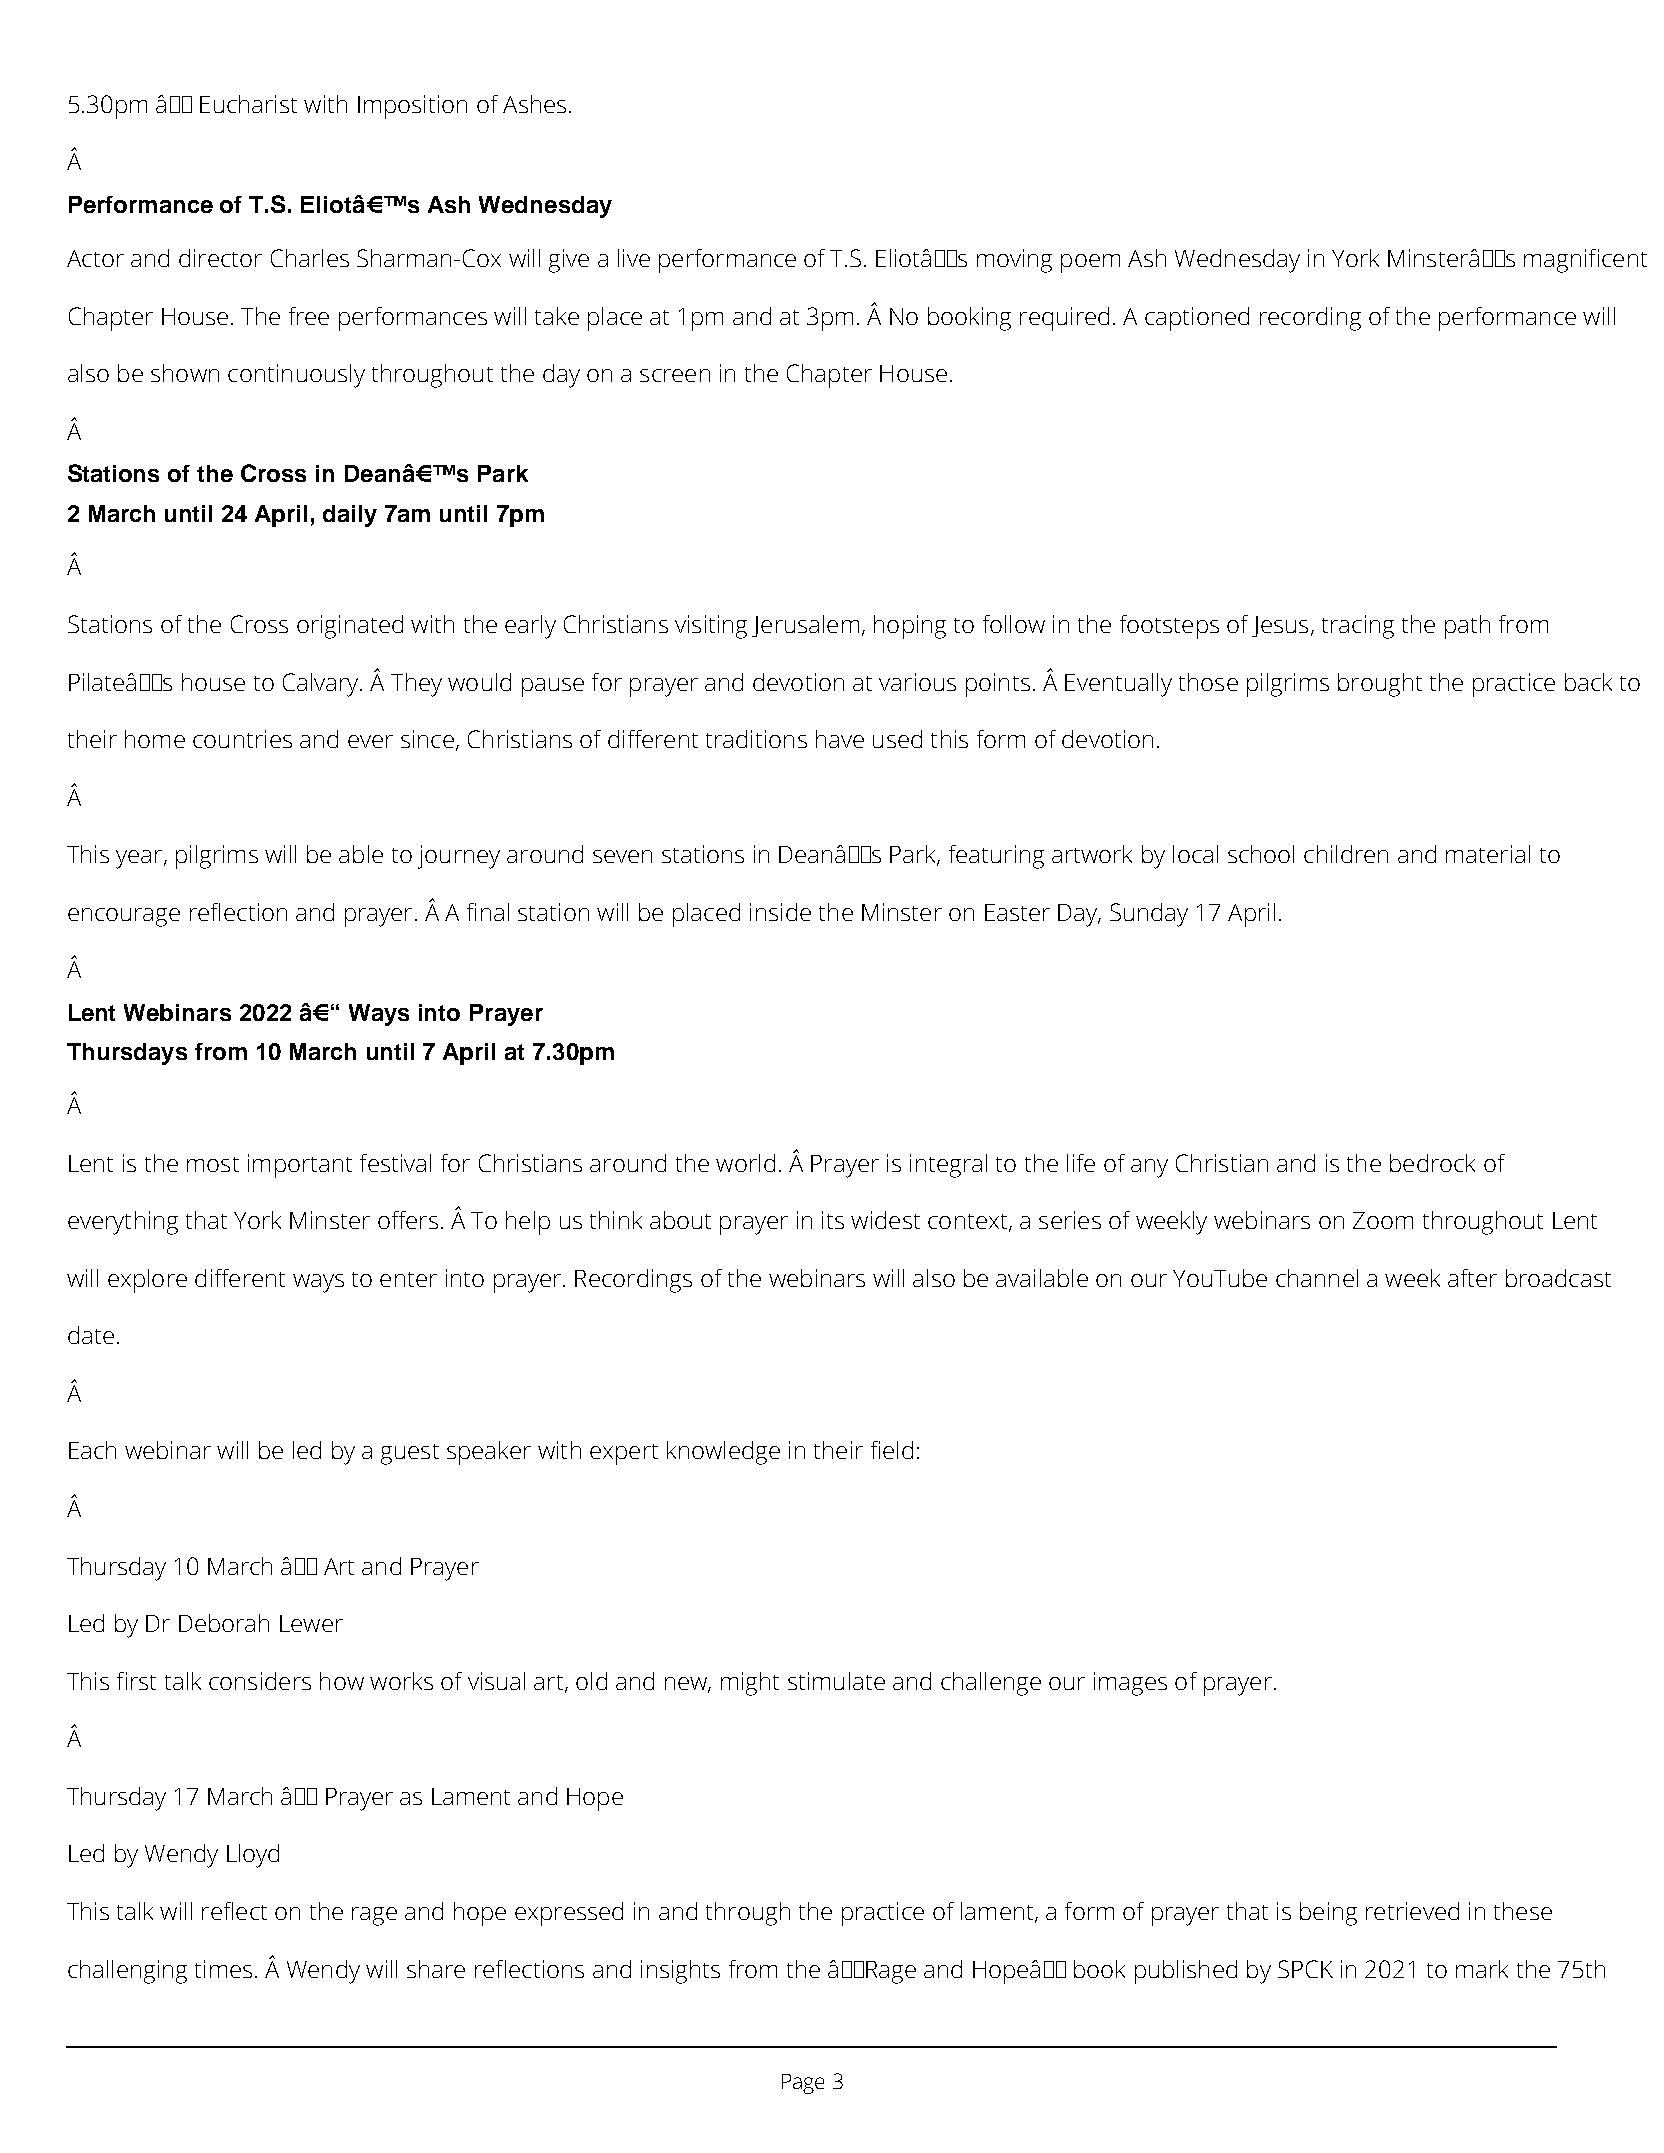 This screenshot has height=2153, width=1664. What do you see at coordinates (1014, 261) in the screenshot?
I see `moving` at bounding box center [1014, 261].
